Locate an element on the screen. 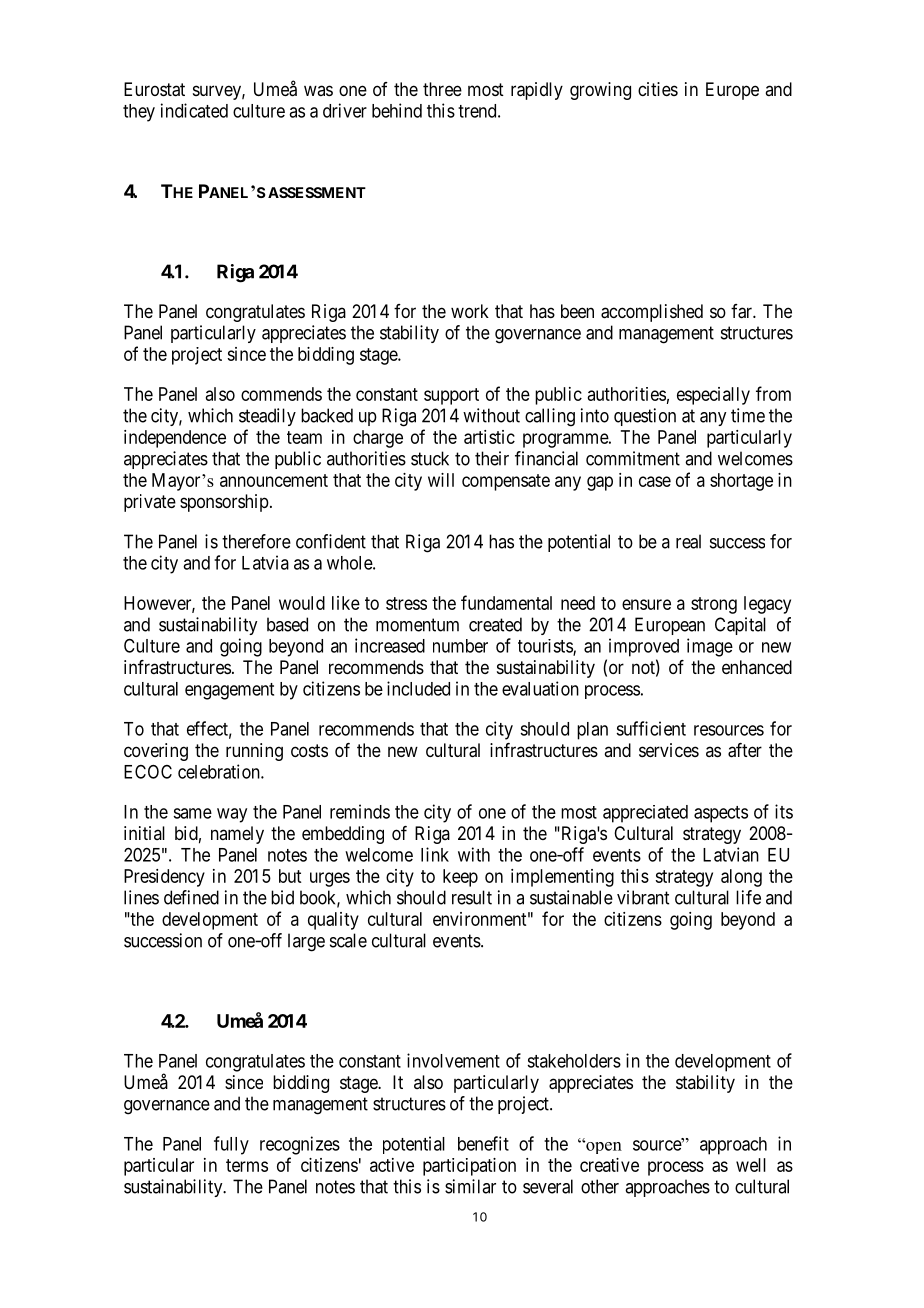 Image resolution: width=924 pixels, height=1308 pixels. three is located at coordinates (442, 89).
